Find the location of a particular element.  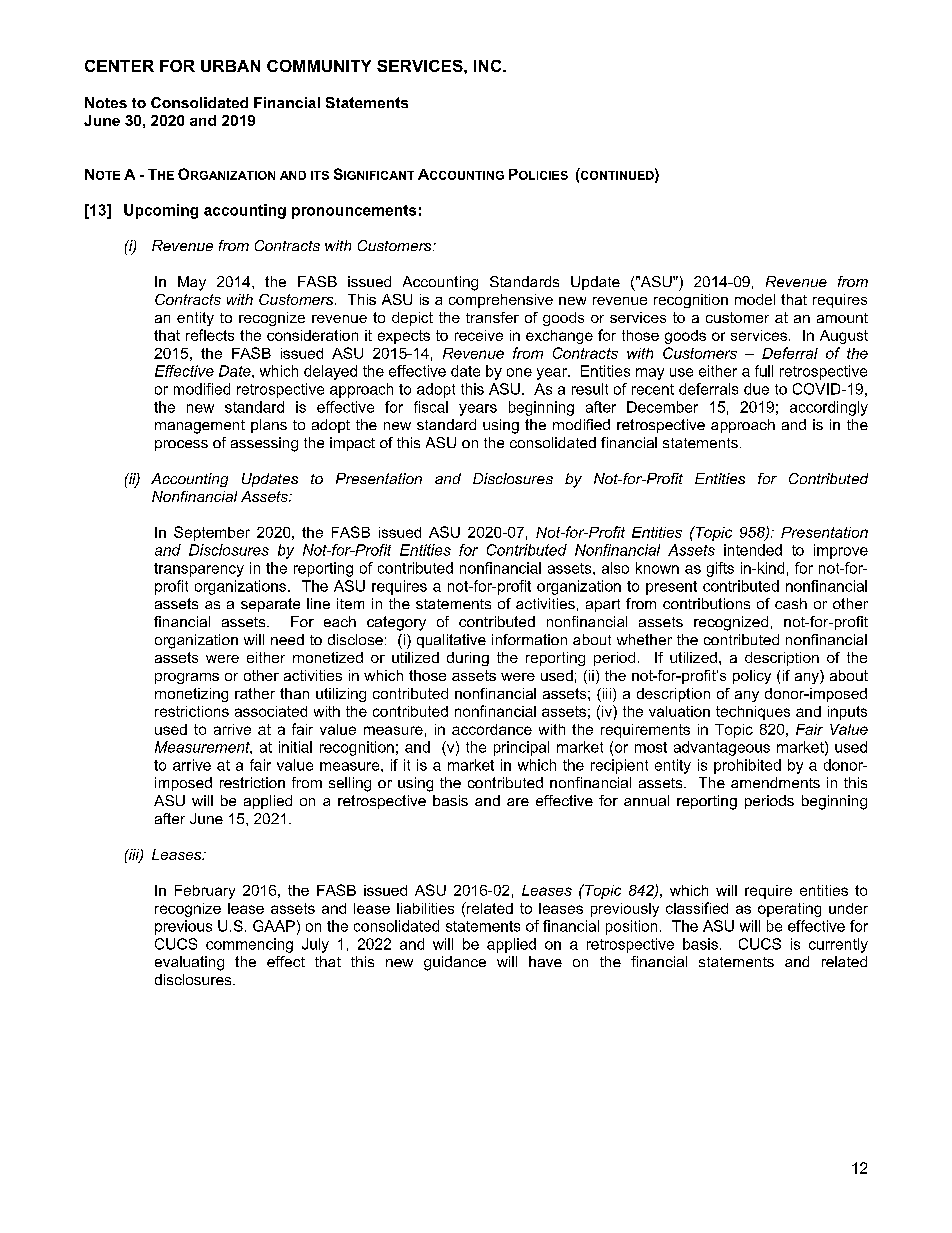

September is located at coordinates (212, 533).
